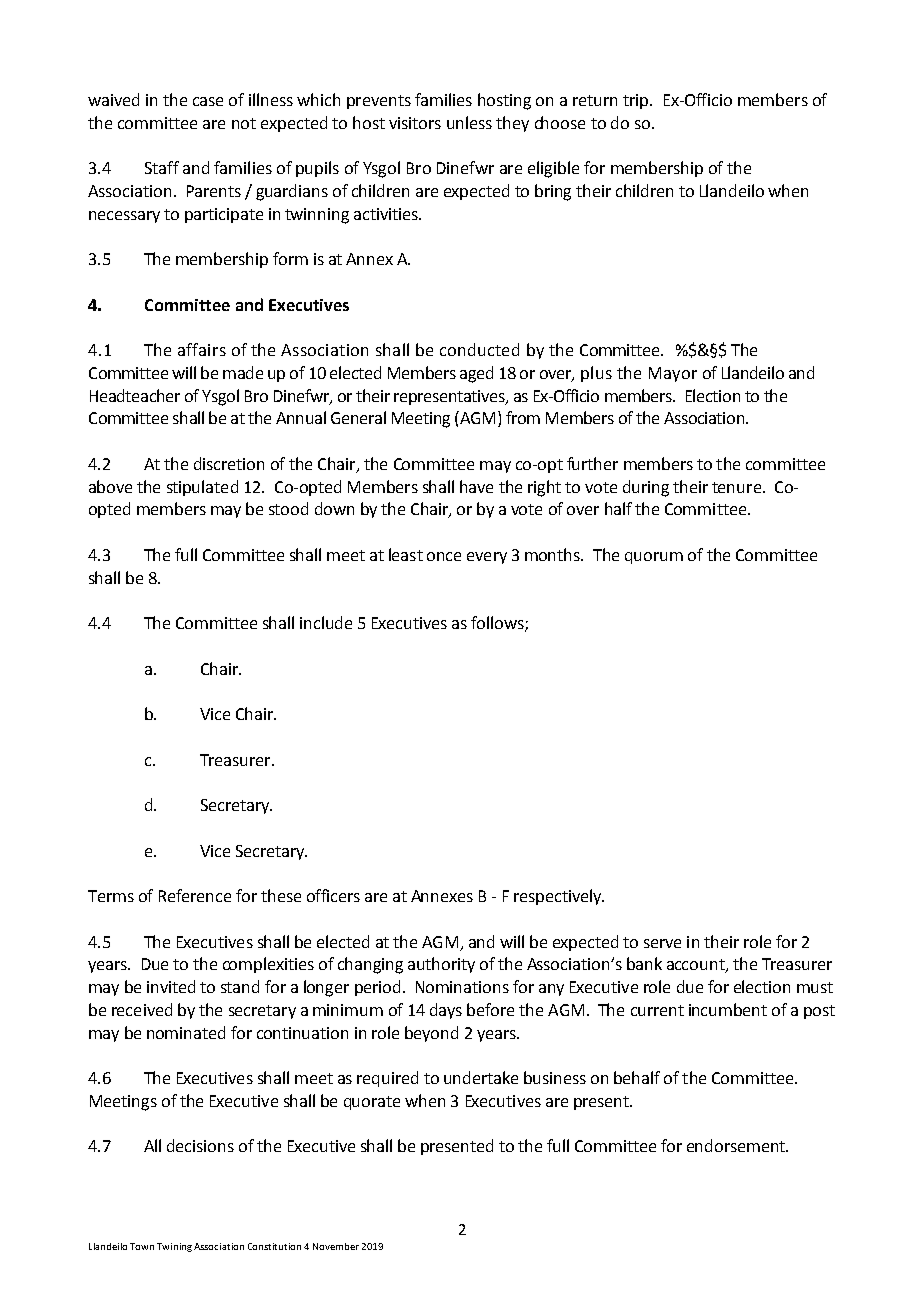  What do you see at coordinates (637, 101) in the page?
I see `trip` at bounding box center [637, 101].
